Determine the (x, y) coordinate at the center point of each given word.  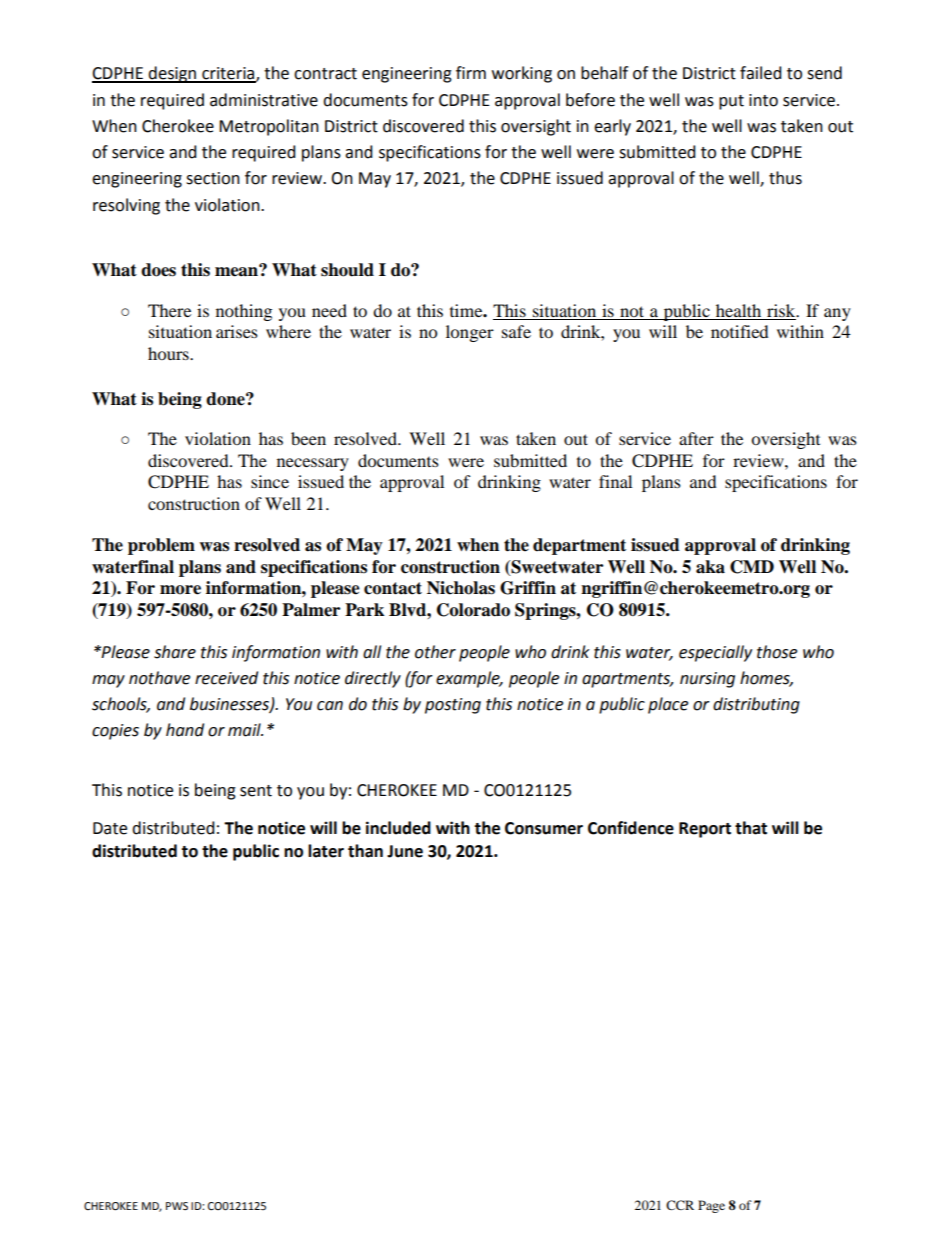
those (777, 652)
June (405, 851)
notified (740, 331)
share (175, 652)
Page (711, 1206)
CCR (680, 1205)
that (751, 828)
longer (470, 333)
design (172, 74)
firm (471, 72)
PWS (177, 1206)
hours (169, 353)
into (763, 100)
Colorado (473, 610)
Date (110, 828)
